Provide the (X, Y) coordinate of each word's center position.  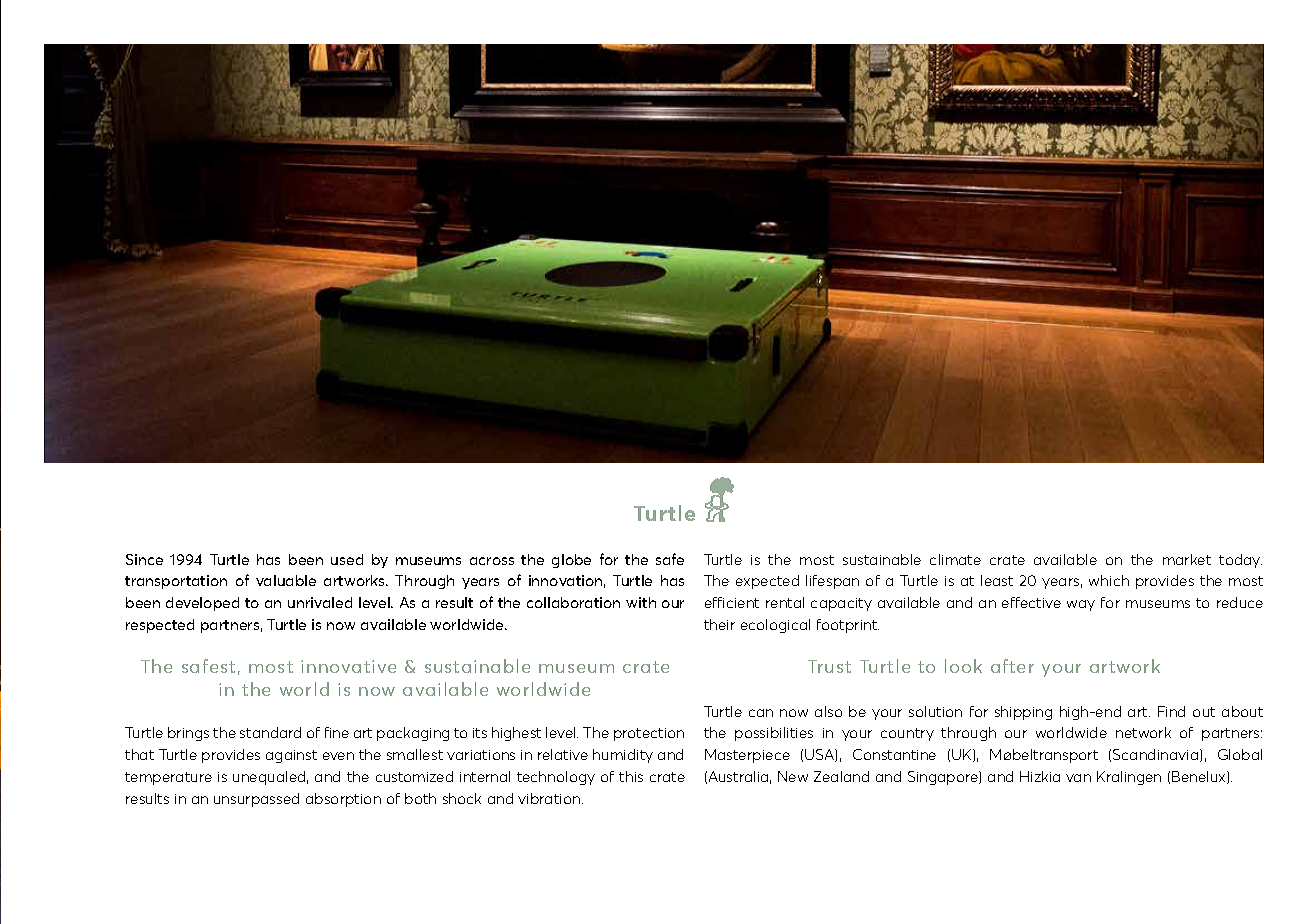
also (828, 711)
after (1012, 666)
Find (1171, 711)
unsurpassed (256, 800)
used (347, 559)
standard (270, 732)
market (1187, 559)
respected (160, 626)
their (719, 624)
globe (571, 561)
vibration (549, 798)
